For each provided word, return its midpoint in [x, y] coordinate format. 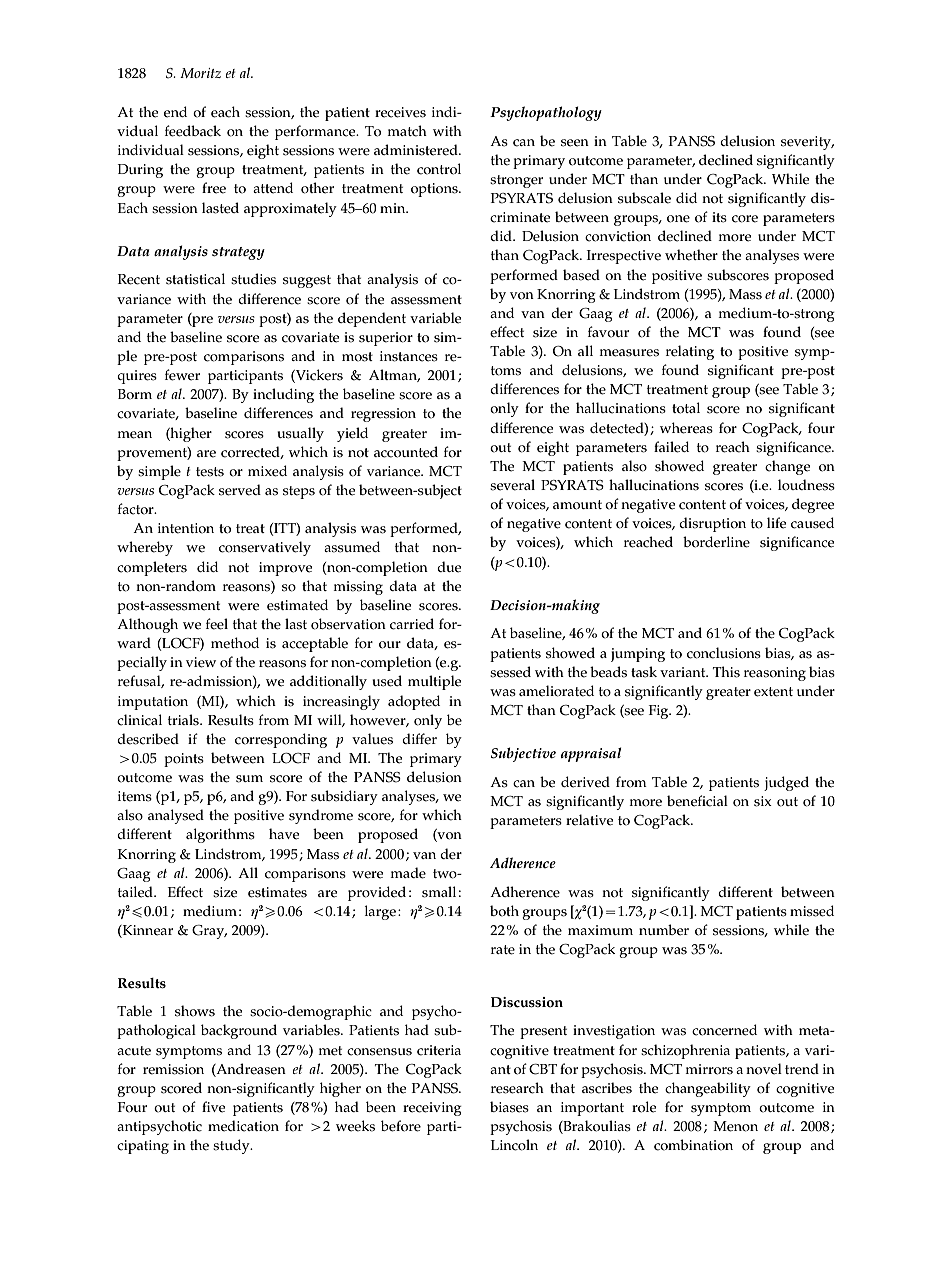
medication [243, 1126]
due [449, 567]
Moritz [200, 73]
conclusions [724, 653]
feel [217, 624]
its [719, 217]
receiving [432, 1109]
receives [400, 112]
